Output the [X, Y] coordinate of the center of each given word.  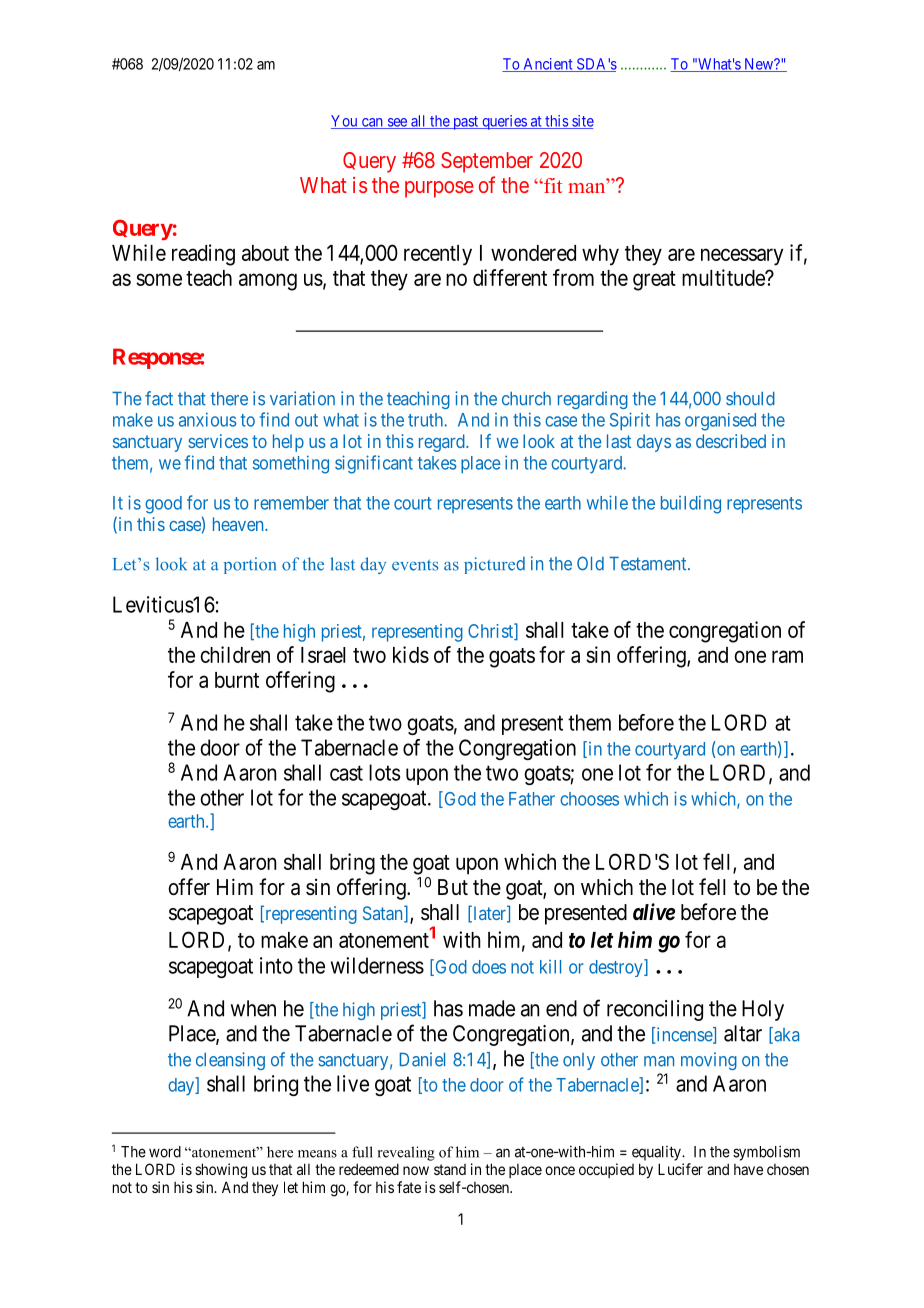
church [526, 399]
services [218, 441]
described [731, 441]
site [582, 122]
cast [346, 773]
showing [221, 1171]
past [466, 123]
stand [450, 1169]
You [345, 122]
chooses [589, 799]
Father [532, 799]
